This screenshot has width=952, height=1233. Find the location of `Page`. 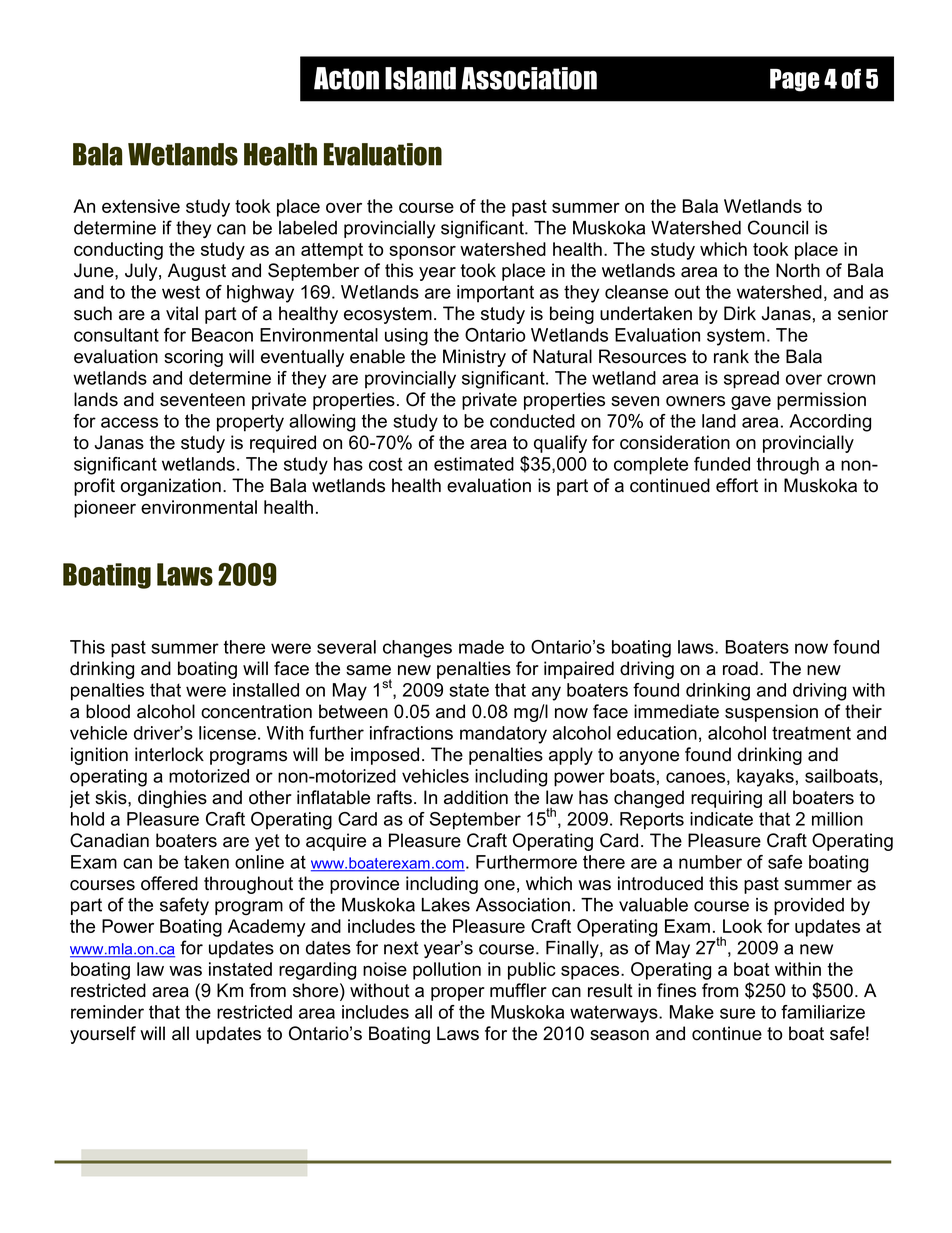

Page is located at coordinates (795, 80).
